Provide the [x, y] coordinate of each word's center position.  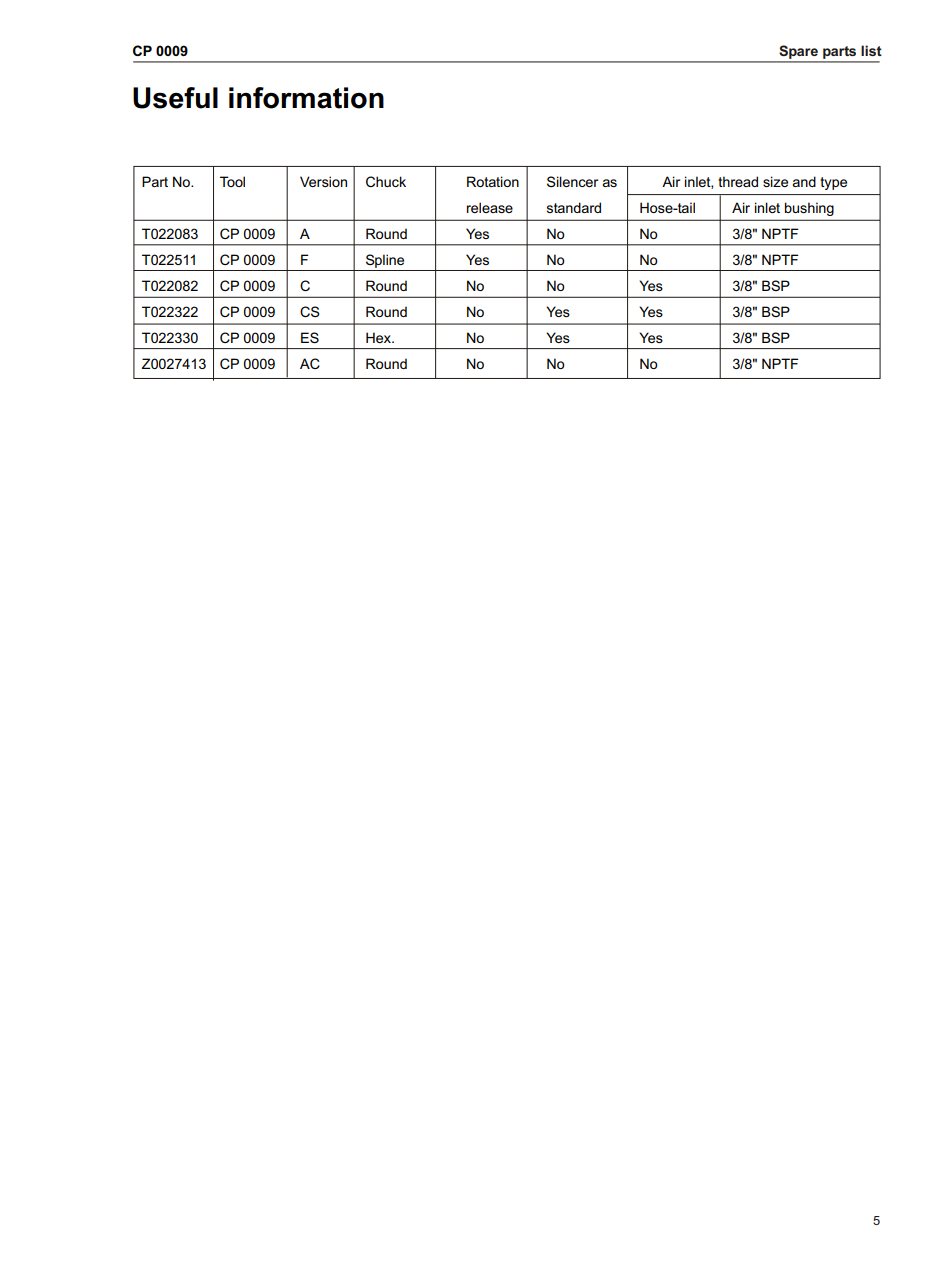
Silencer [572, 181]
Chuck [386, 181]
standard [574, 207]
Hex [380, 337]
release [490, 207]
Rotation [493, 181]
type [833, 183]
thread [738, 181]
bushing [809, 209]
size [775, 181]
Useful [175, 98]
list [871, 50]
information [306, 98]
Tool [232, 181]
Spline [385, 262]
